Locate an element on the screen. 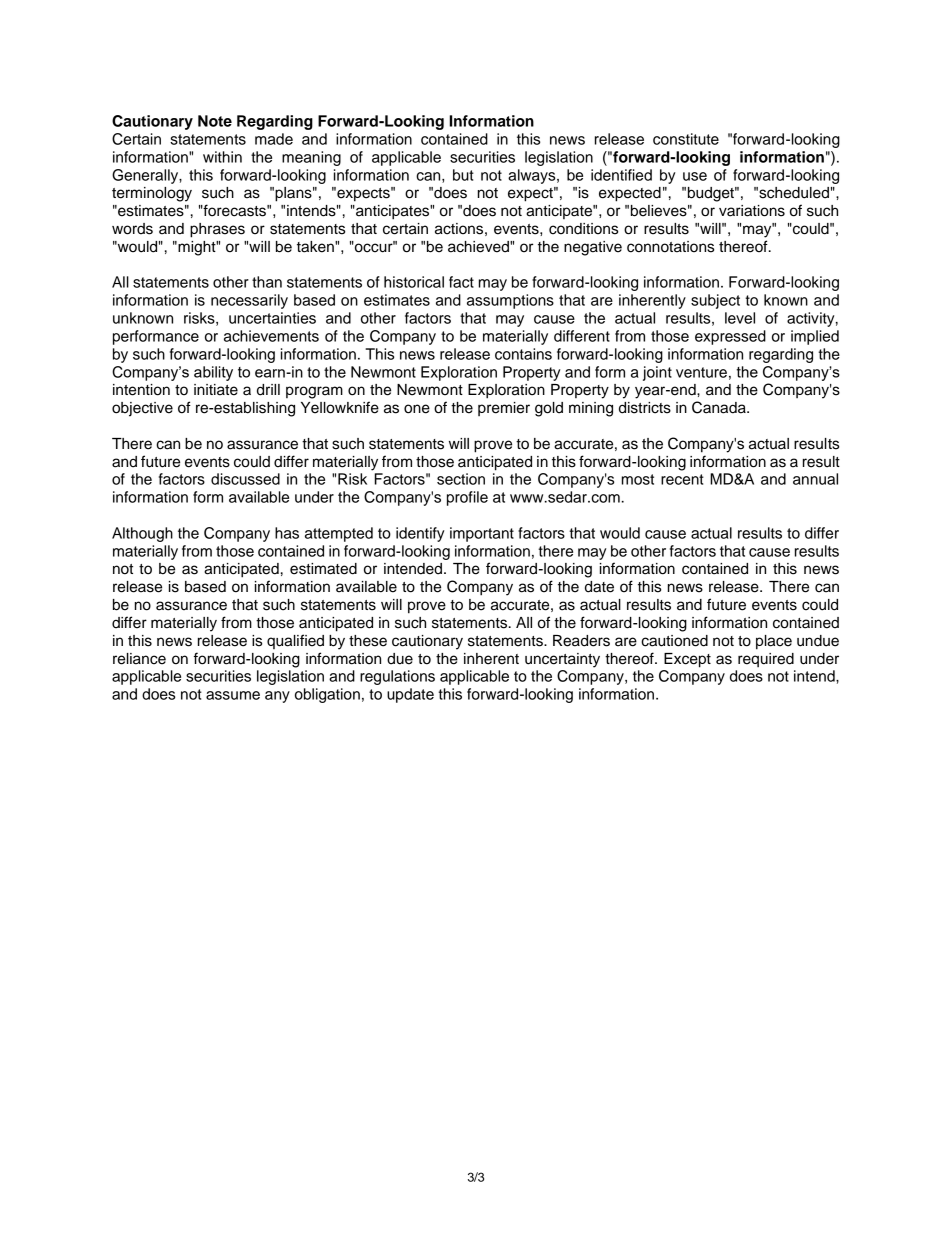 The width and height of the screenshot is (952, 1233). discussed is located at coordinates (245, 479).
